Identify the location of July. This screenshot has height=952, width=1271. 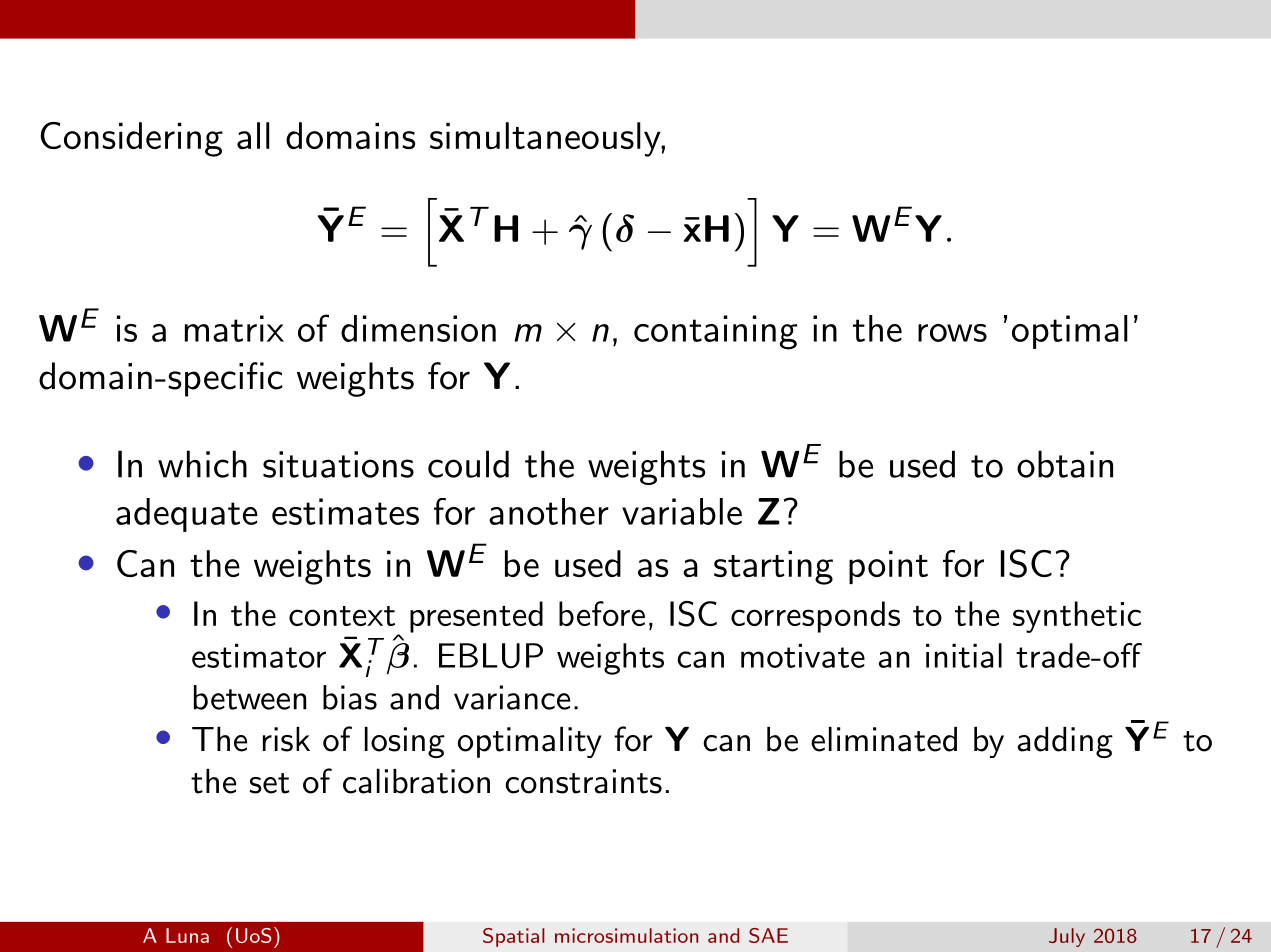
(1067, 937).
